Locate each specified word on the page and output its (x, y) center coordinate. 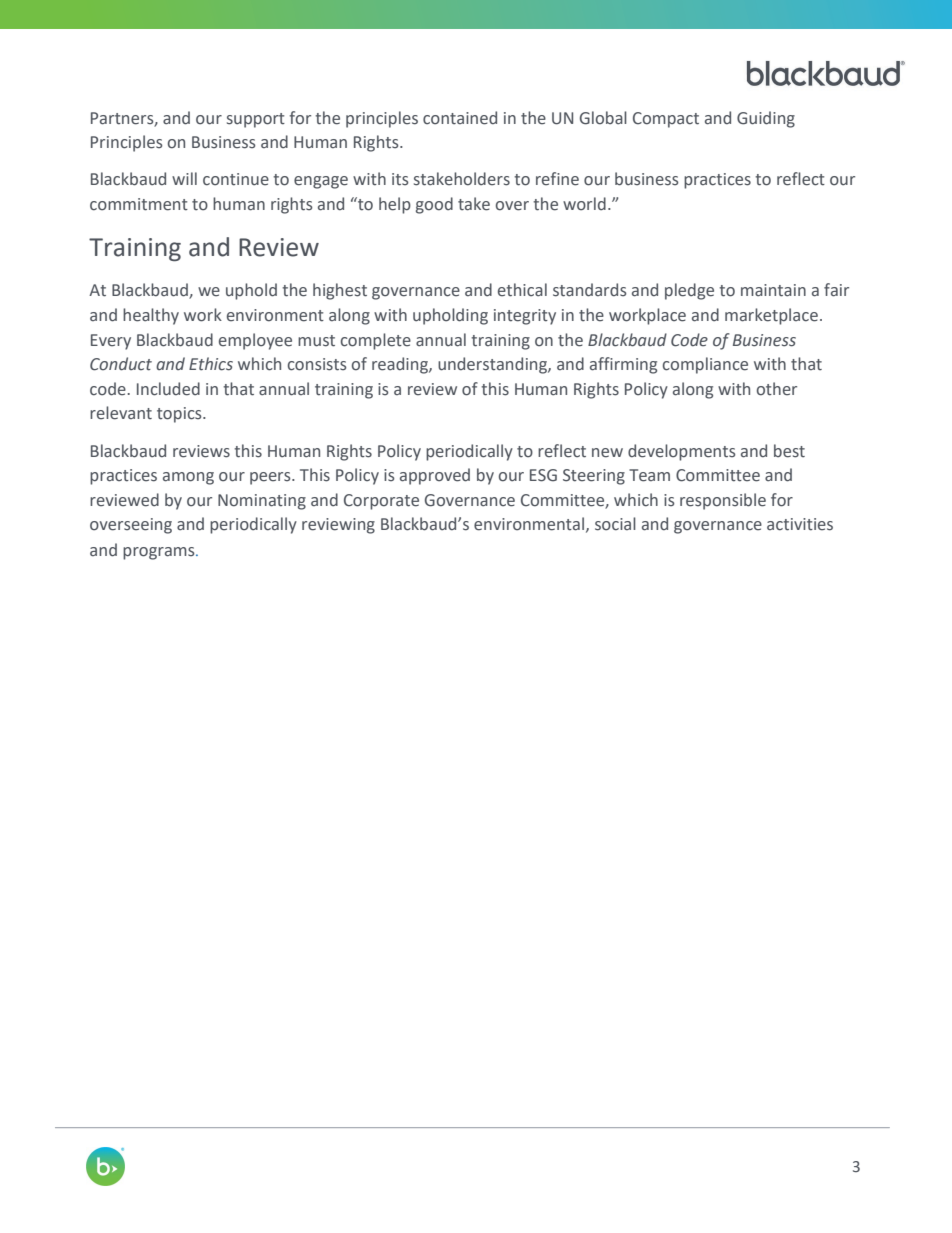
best (789, 451)
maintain (773, 290)
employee (255, 341)
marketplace (771, 316)
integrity (525, 317)
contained (460, 118)
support (256, 120)
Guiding (766, 119)
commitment (139, 204)
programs (160, 553)
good (434, 205)
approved (435, 476)
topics (180, 415)
